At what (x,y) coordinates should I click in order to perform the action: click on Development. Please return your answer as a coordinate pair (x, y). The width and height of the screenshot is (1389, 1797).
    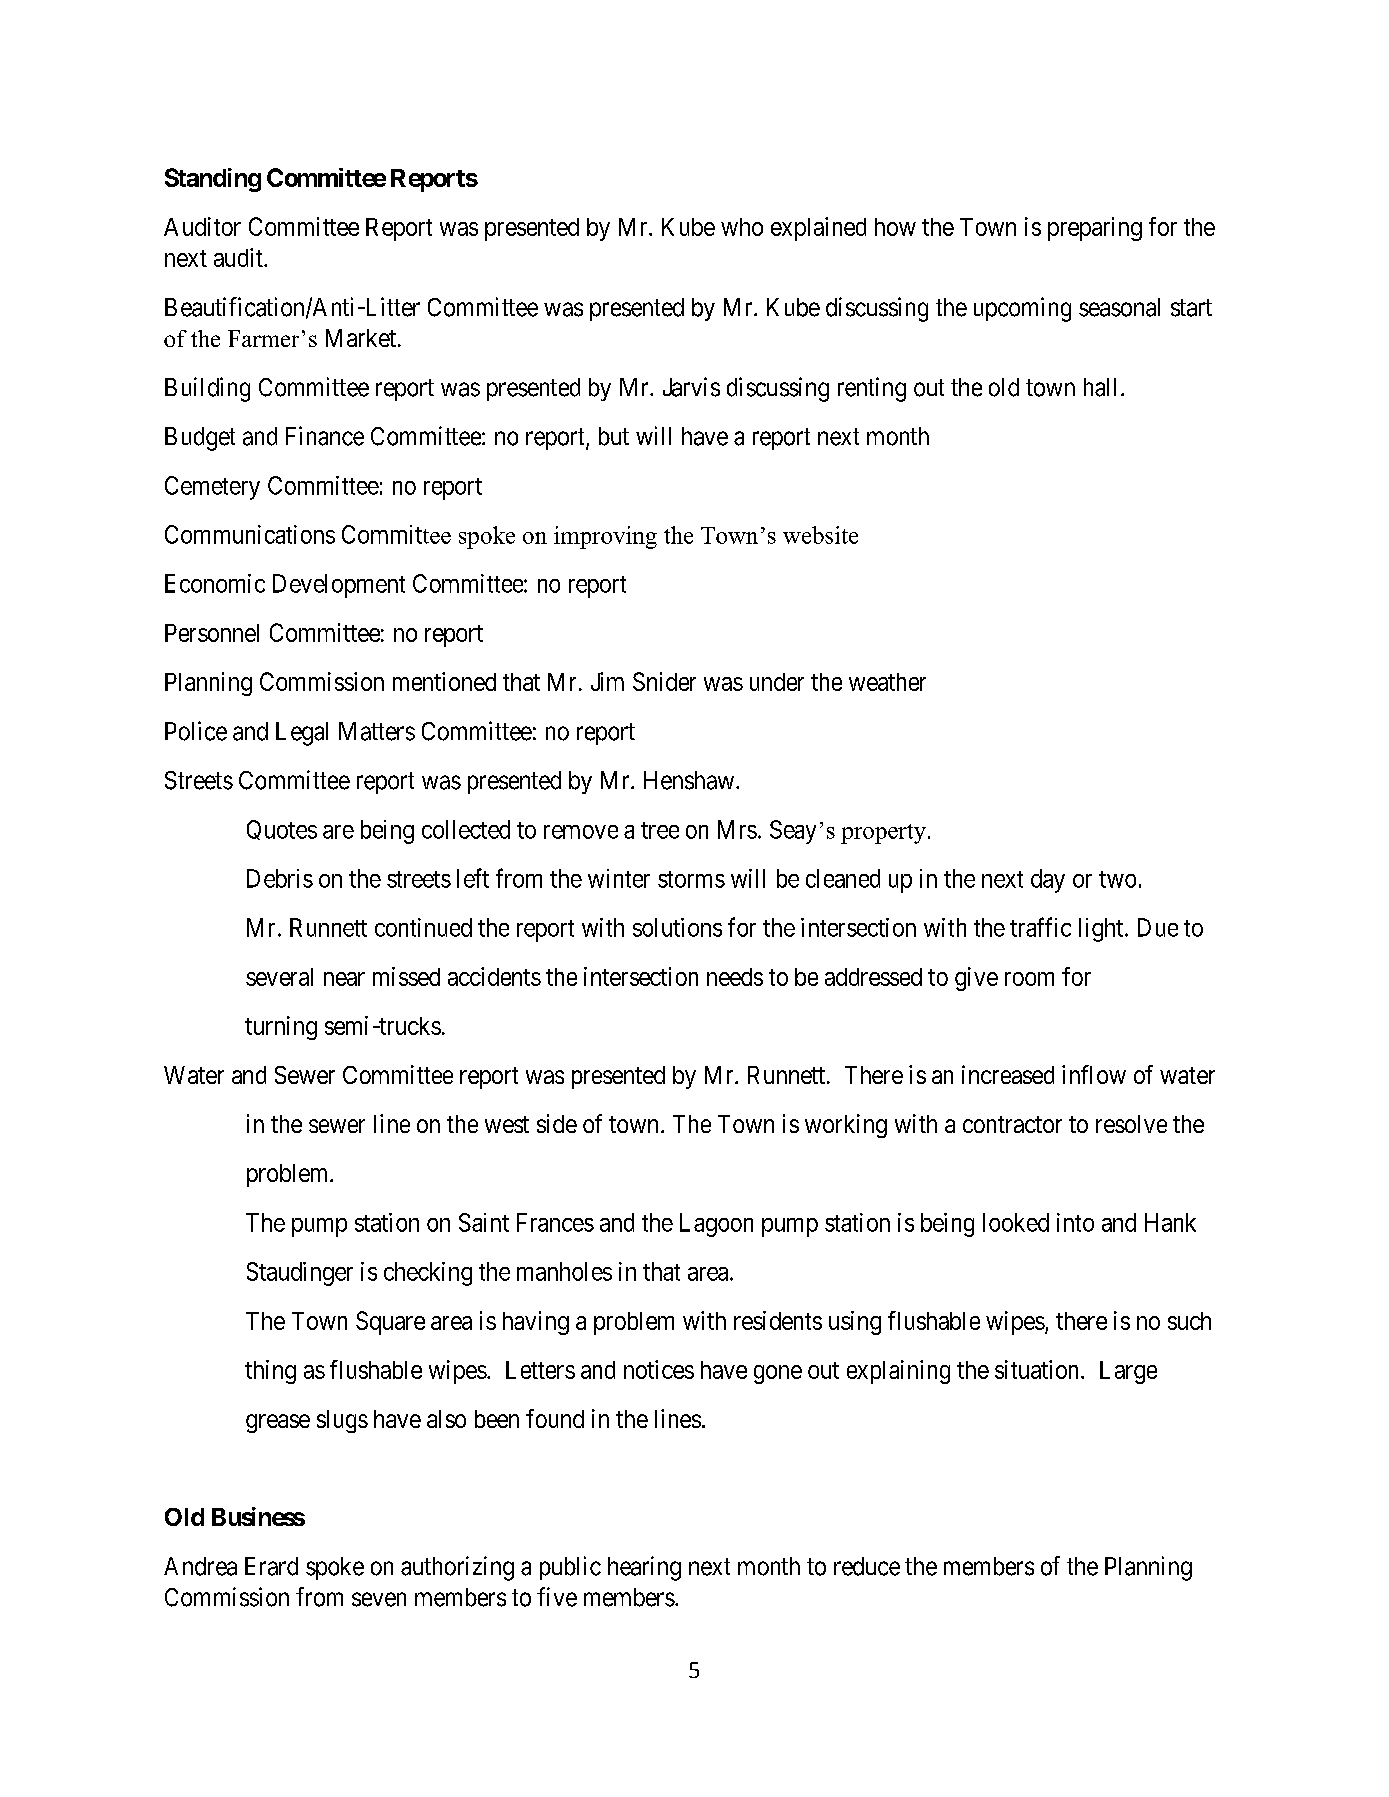
    Looking at the image, I should click on (339, 586).
